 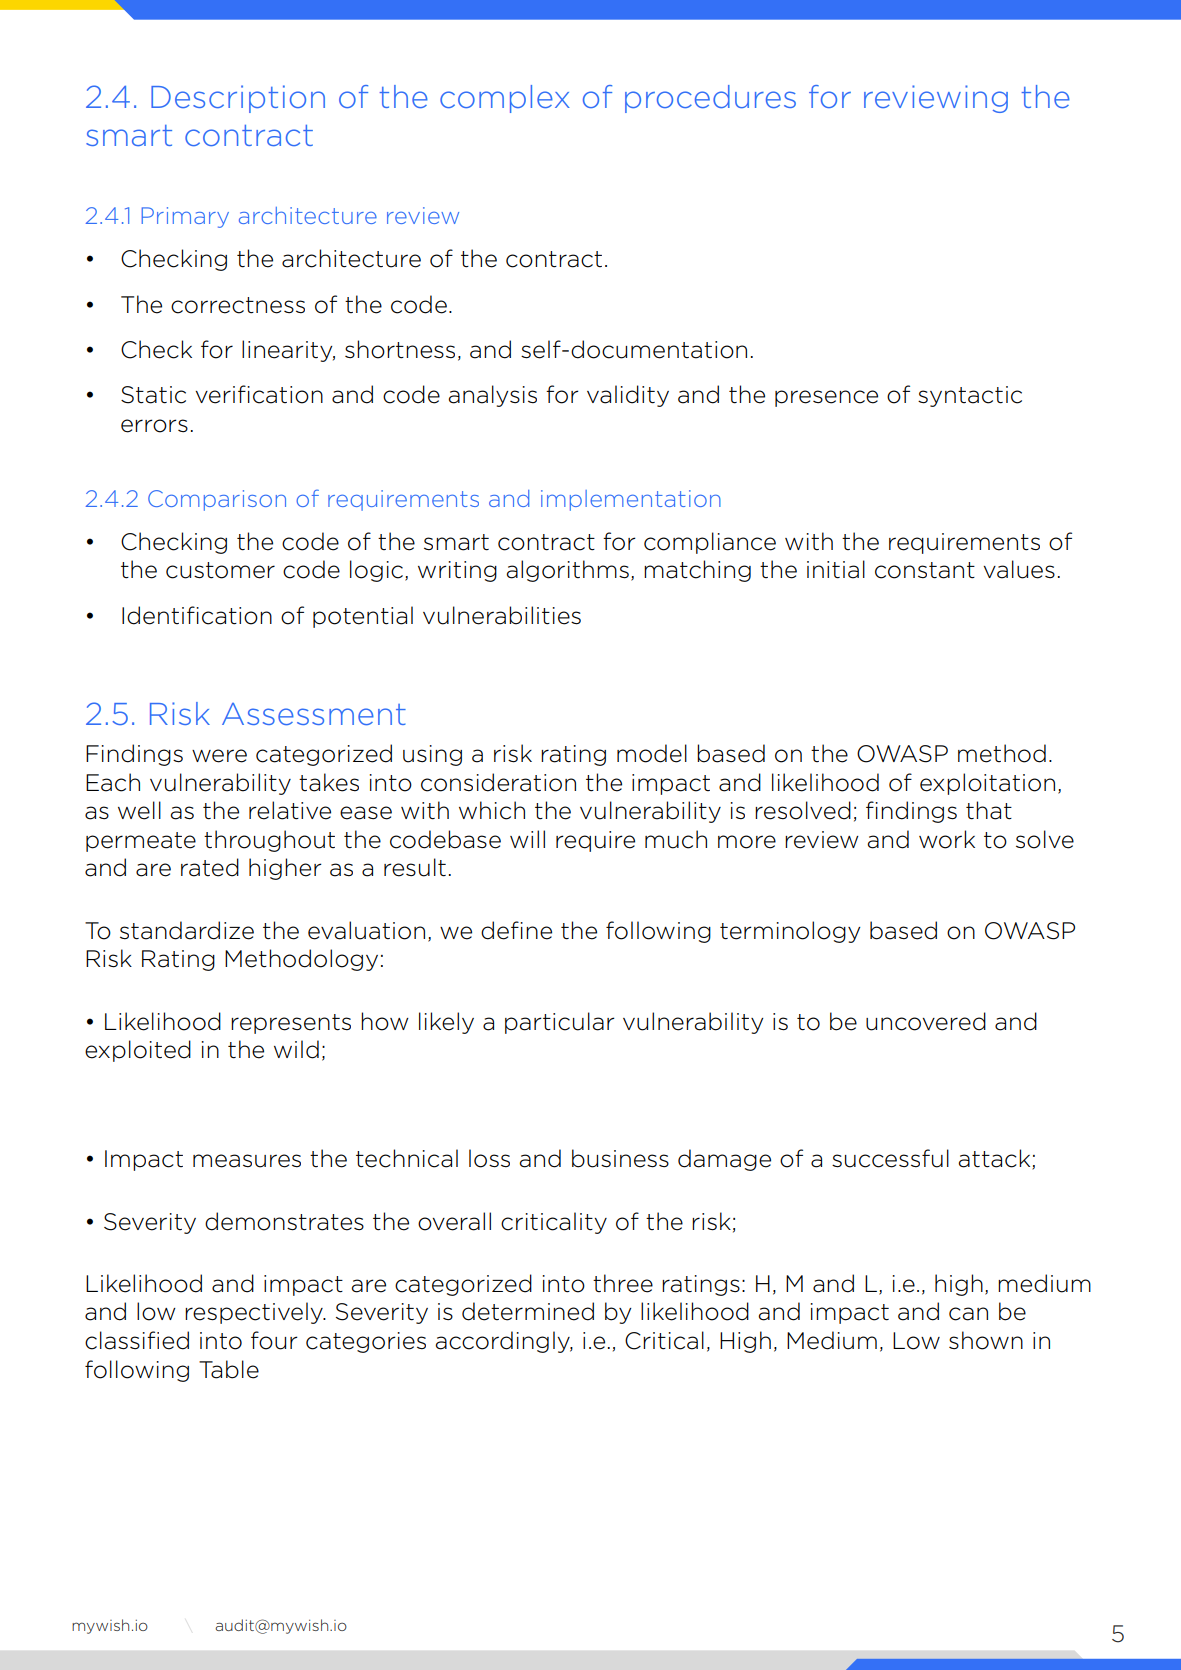 What do you see at coordinates (710, 99) in the document?
I see `procedures` at bounding box center [710, 99].
